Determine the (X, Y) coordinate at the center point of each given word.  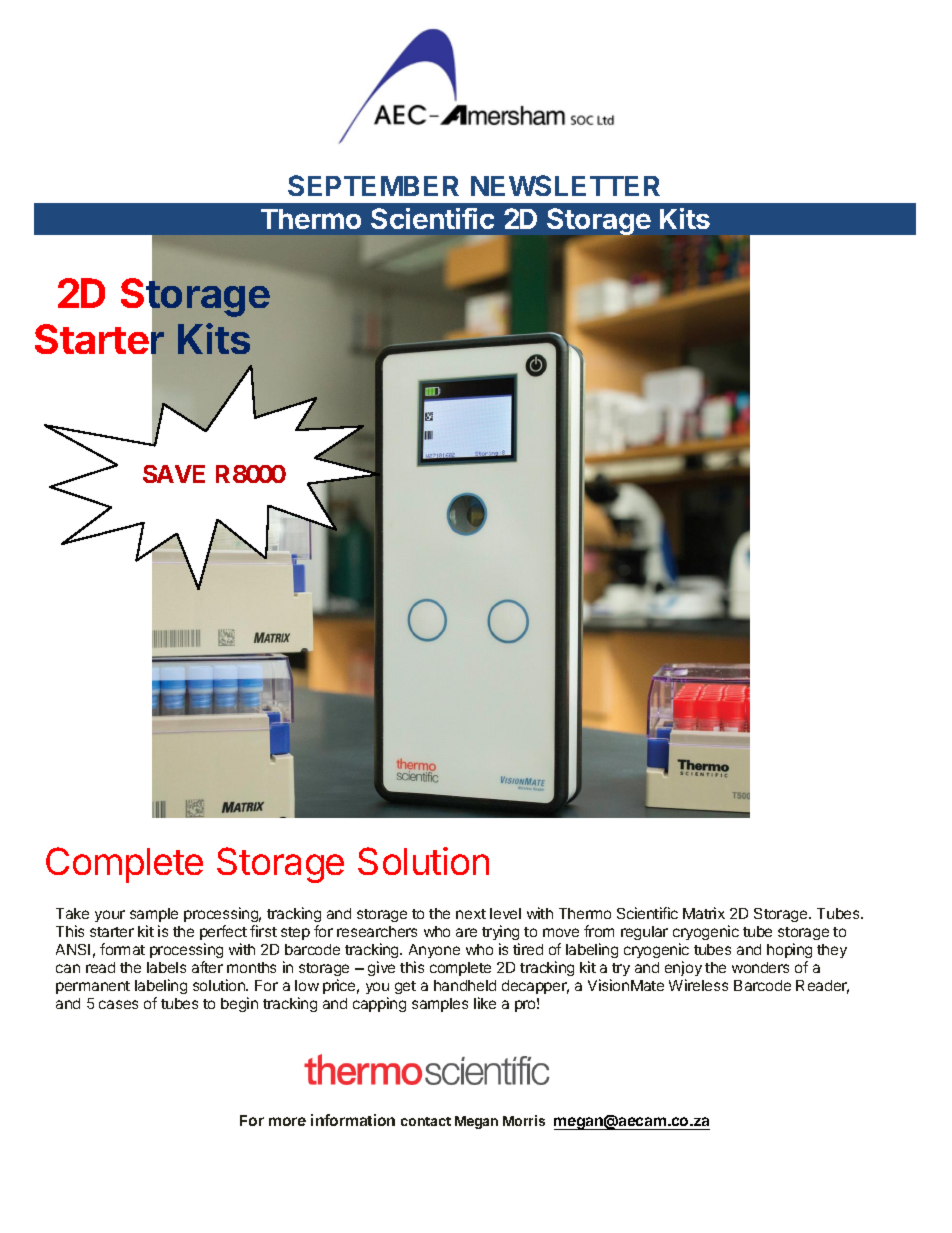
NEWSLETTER (565, 185)
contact (426, 1121)
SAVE (174, 474)
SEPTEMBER (373, 185)
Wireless (698, 985)
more (287, 1121)
